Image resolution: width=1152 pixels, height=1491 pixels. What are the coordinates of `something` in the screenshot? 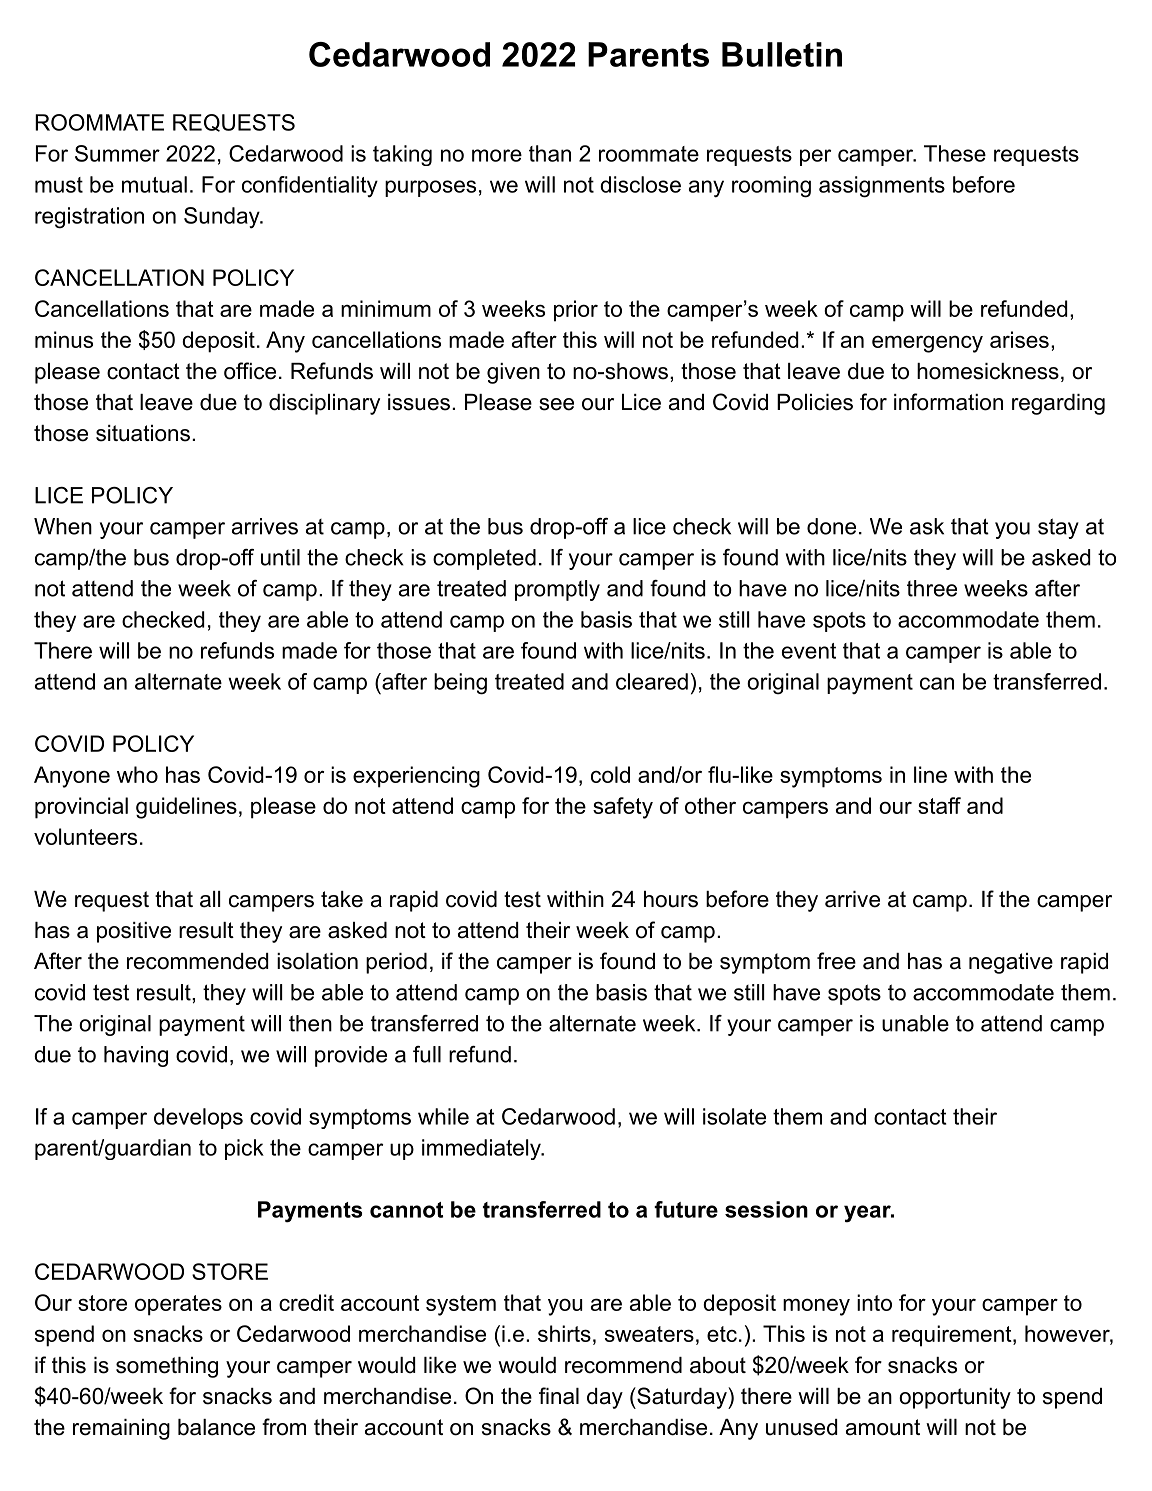 It's located at (167, 1367).
